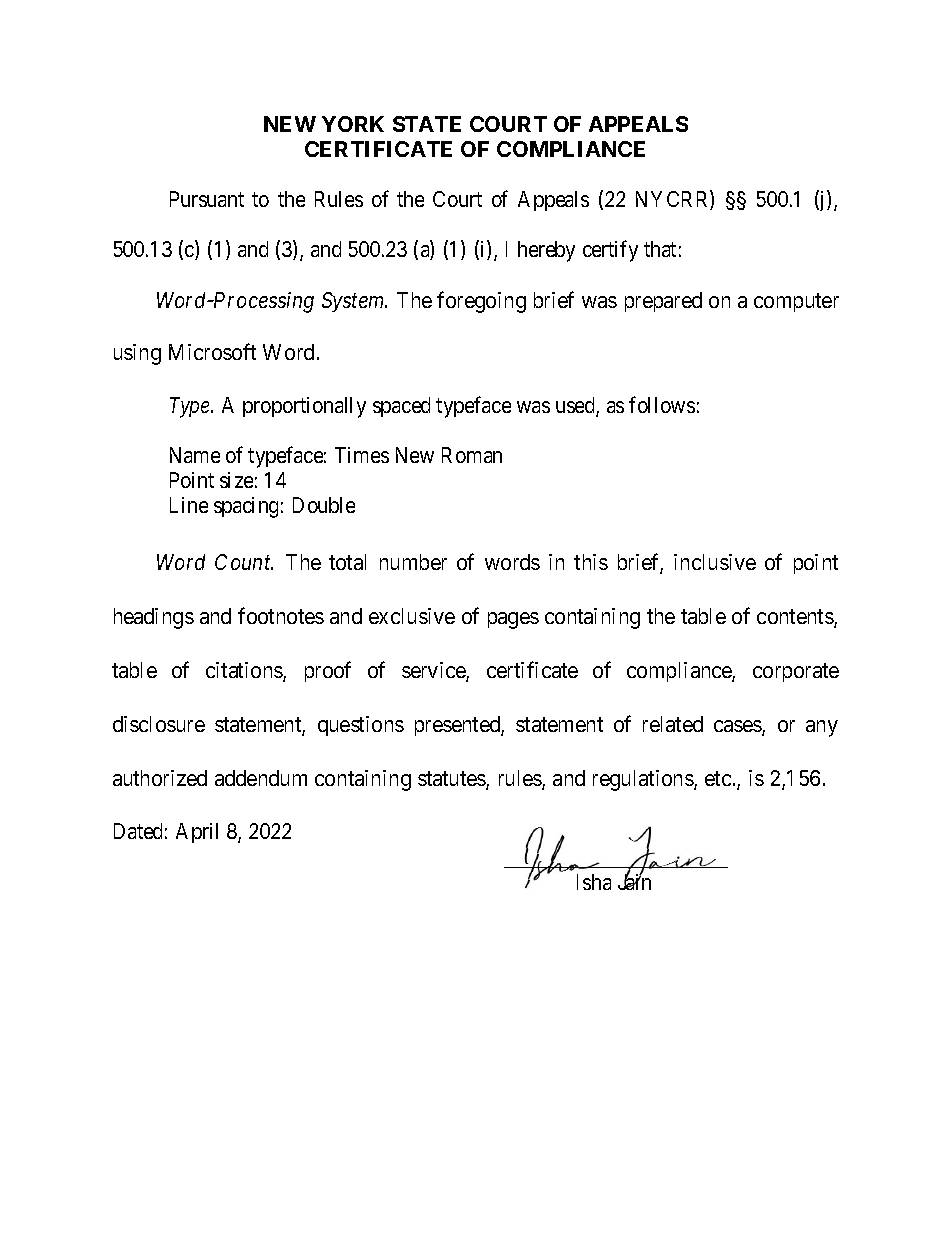 The height and width of the document is (1233, 952). Describe the element at coordinates (244, 562) in the document. I see `Count` at that location.
